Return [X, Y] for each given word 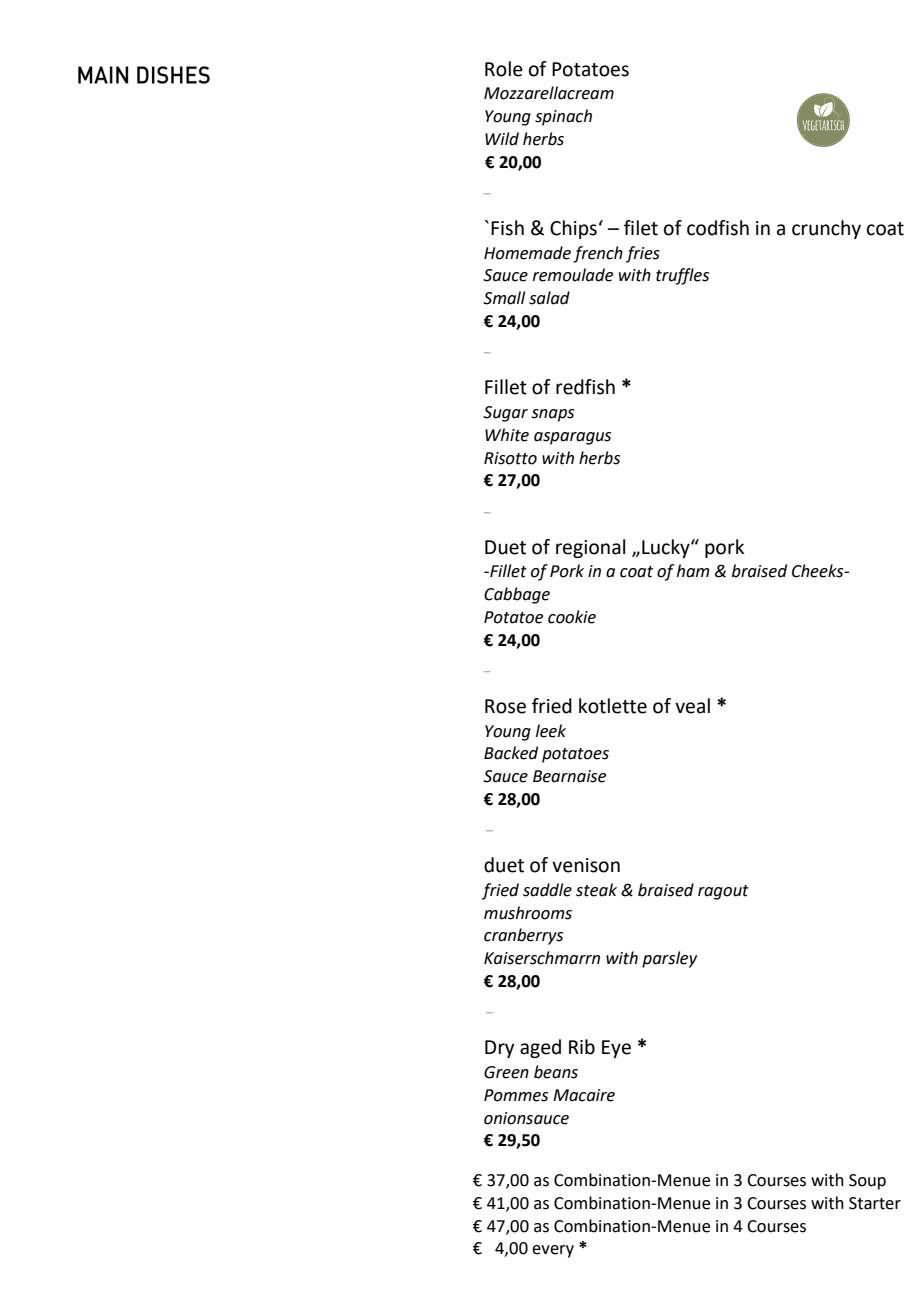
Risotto [510, 458]
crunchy [826, 229]
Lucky [667, 548]
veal [692, 706]
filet [641, 228]
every [553, 1251]
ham [693, 571]
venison [586, 865]
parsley [669, 959]
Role [504, 69]
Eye [616, 1049]
